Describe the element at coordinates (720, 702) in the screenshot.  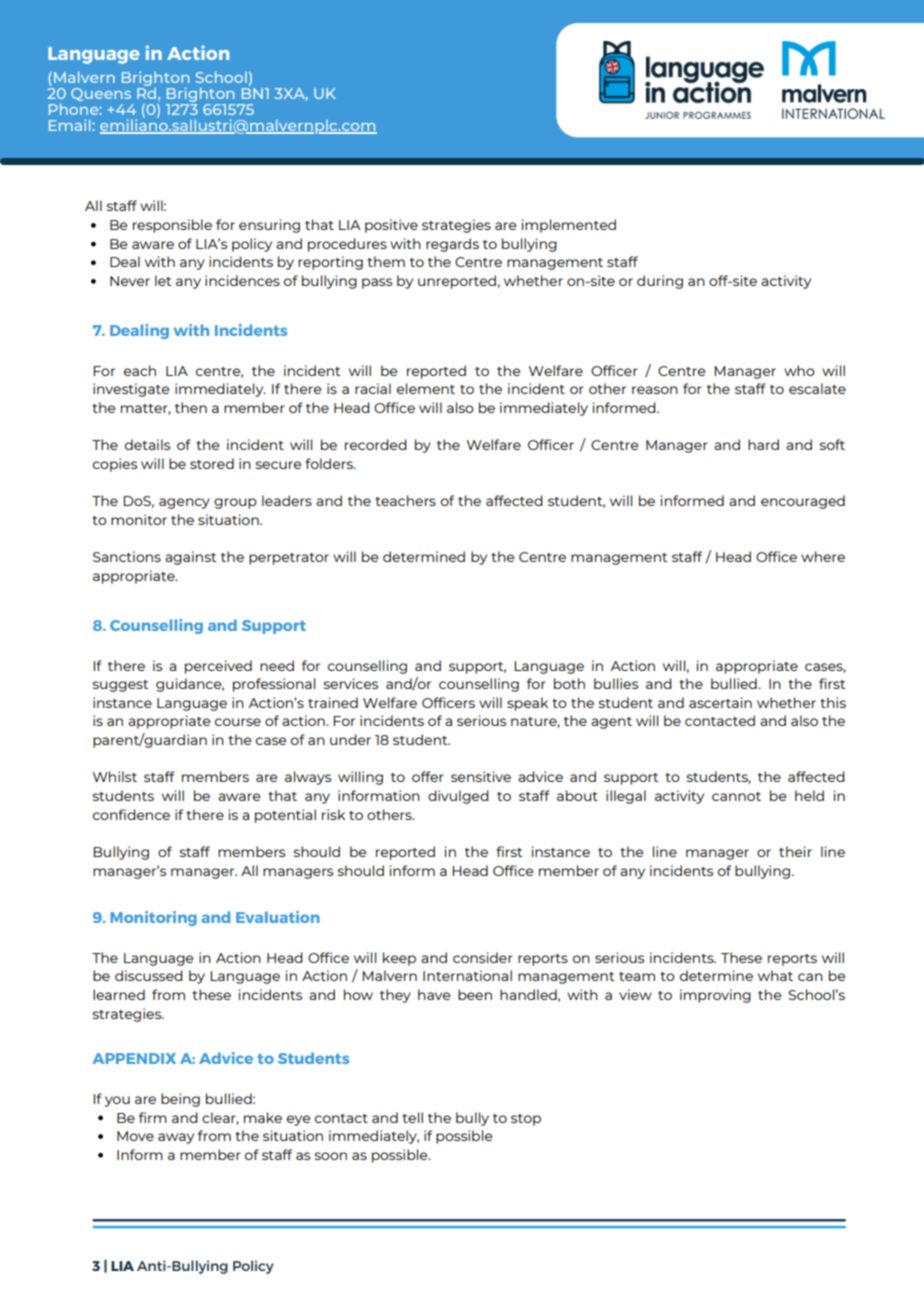
I see `ascertain` at that location.
